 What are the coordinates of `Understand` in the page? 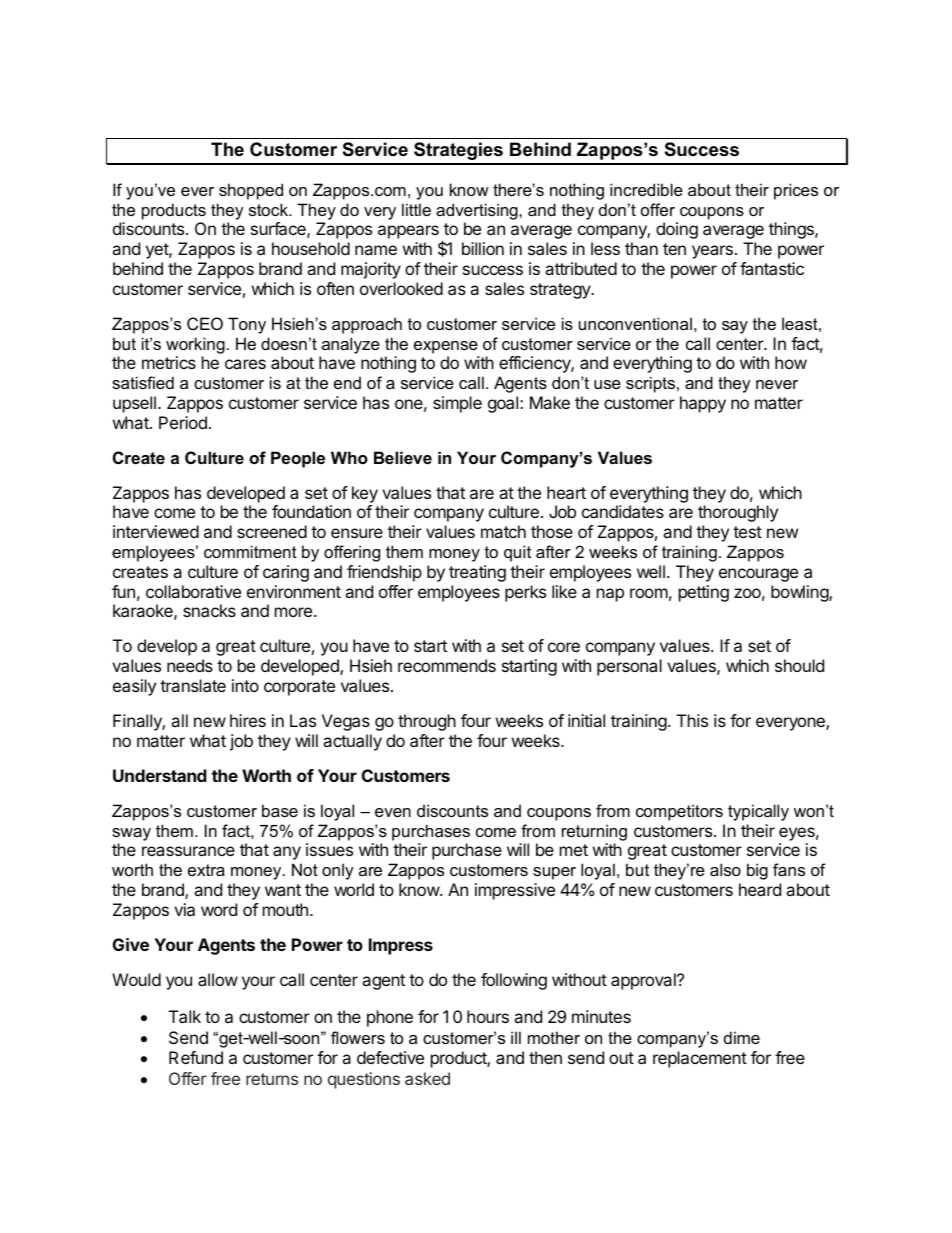 It's located at (160, 775).
